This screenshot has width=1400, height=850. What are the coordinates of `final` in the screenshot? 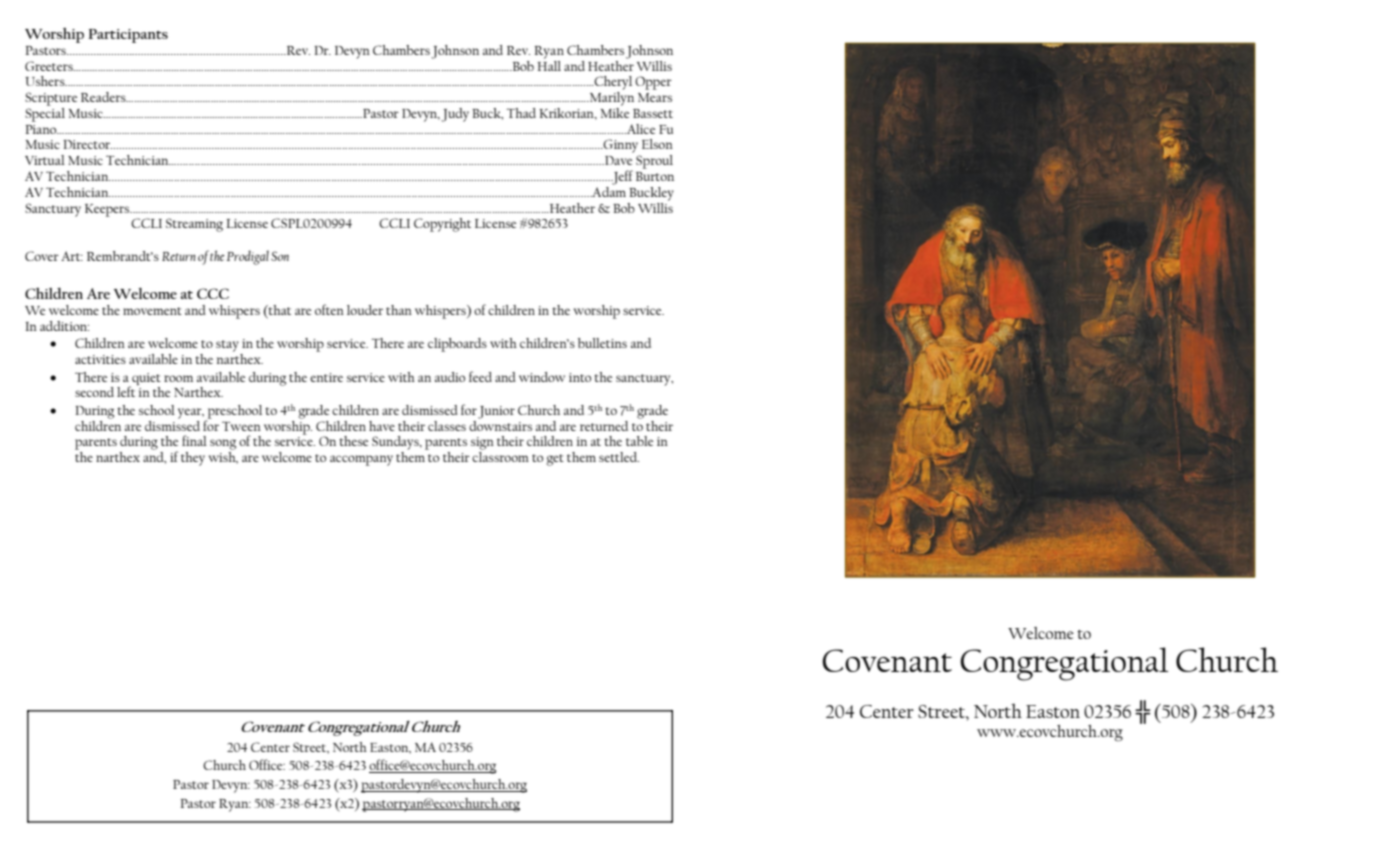 It's located at (194, 440).
